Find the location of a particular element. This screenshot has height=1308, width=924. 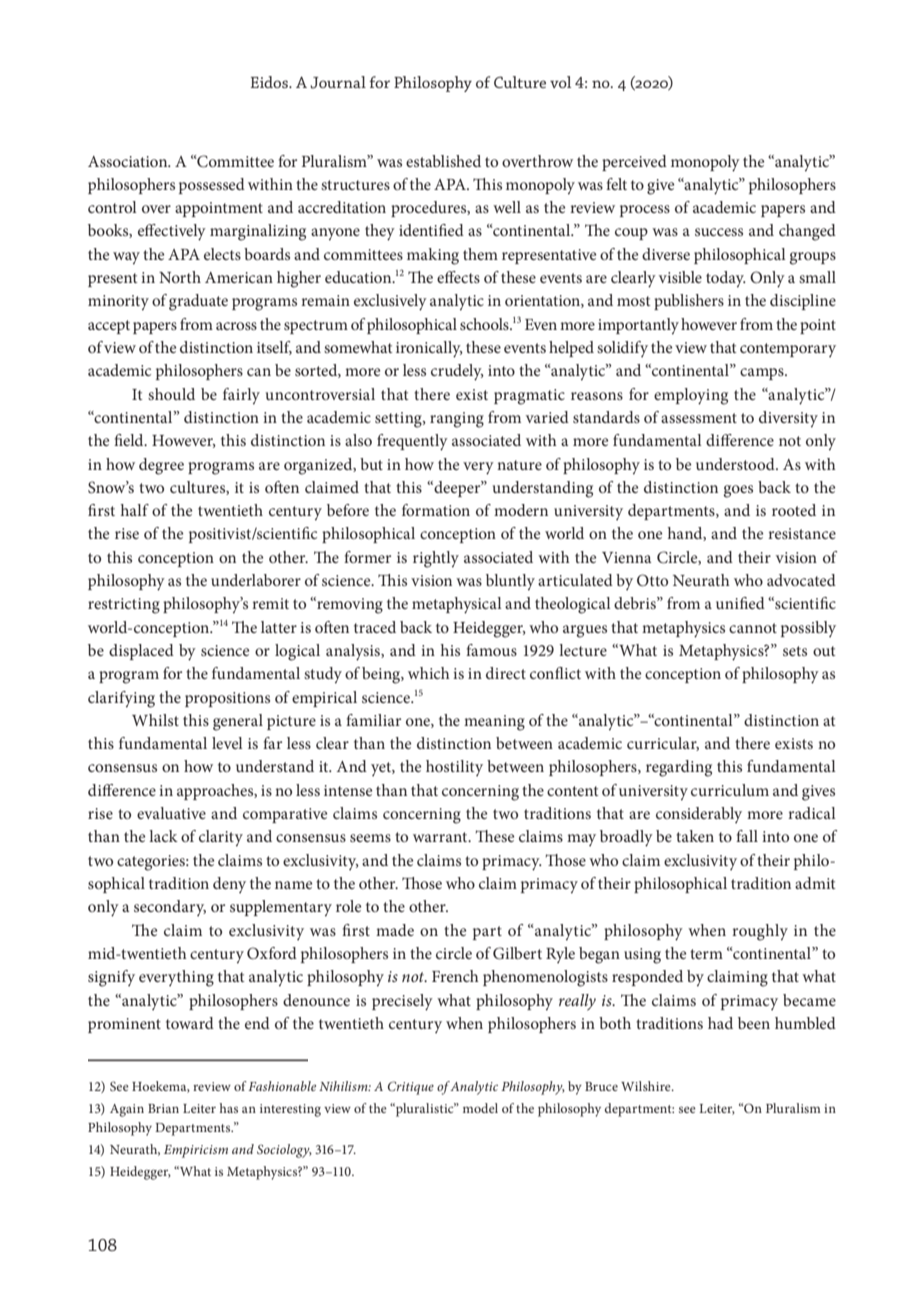

perceived is located at coordinates (634, 163).
